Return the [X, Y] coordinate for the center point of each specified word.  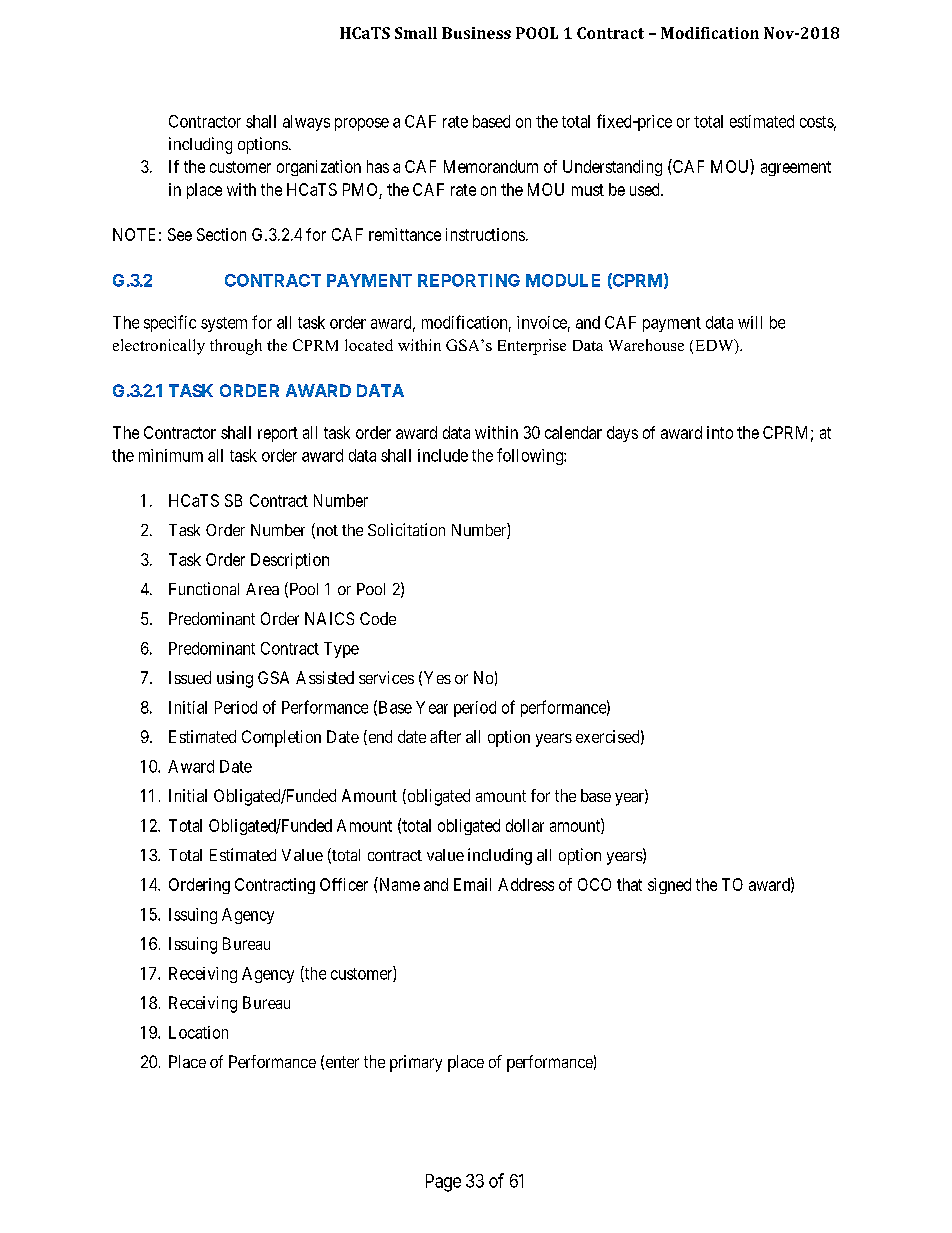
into [720, 432]
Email [472, 884]
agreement [796, 168]
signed [669, 886]
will [750, 322]
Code [378, 618]
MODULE [563, 280]
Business [476, 33]
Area [262, 589]
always [306, 123]
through [236, 347]
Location [198, 1032]
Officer [344, 884]
